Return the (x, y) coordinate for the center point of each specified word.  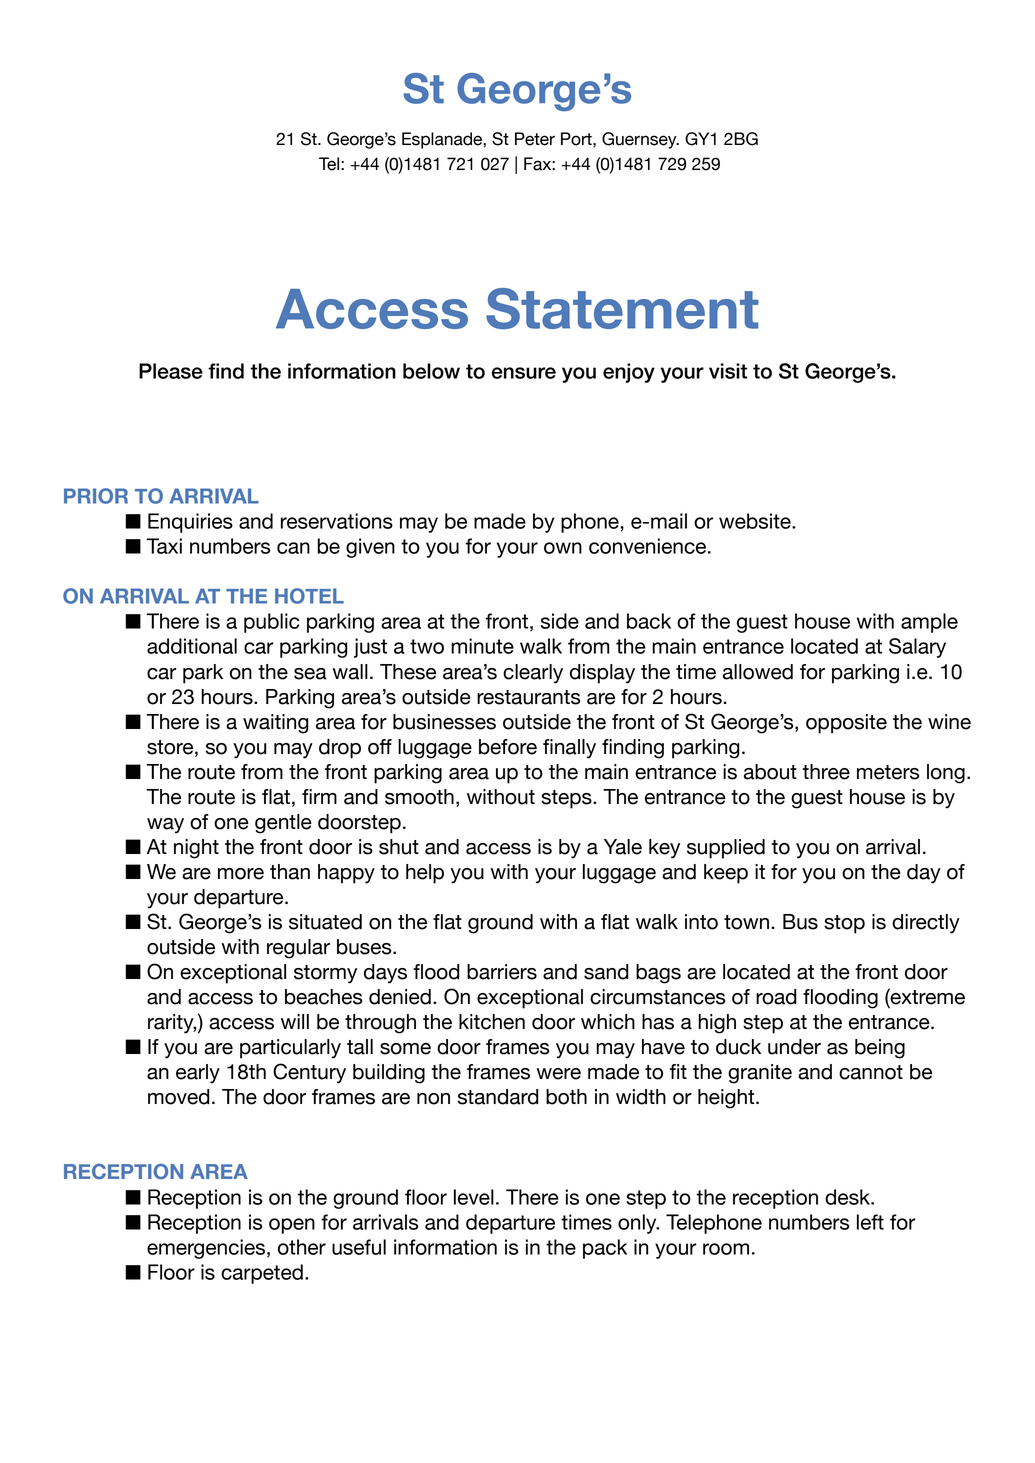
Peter (535, 139)
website (756, 521)
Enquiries (190, 523)
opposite (846, 724)
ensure (524, 373)
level (474, 1197)
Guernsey (640, 140)
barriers (502, 972)
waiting (276, 724)
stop (844, 924)
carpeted (262, 1274)
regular (298, 949)
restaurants (528, 697)
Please (171, 371)
